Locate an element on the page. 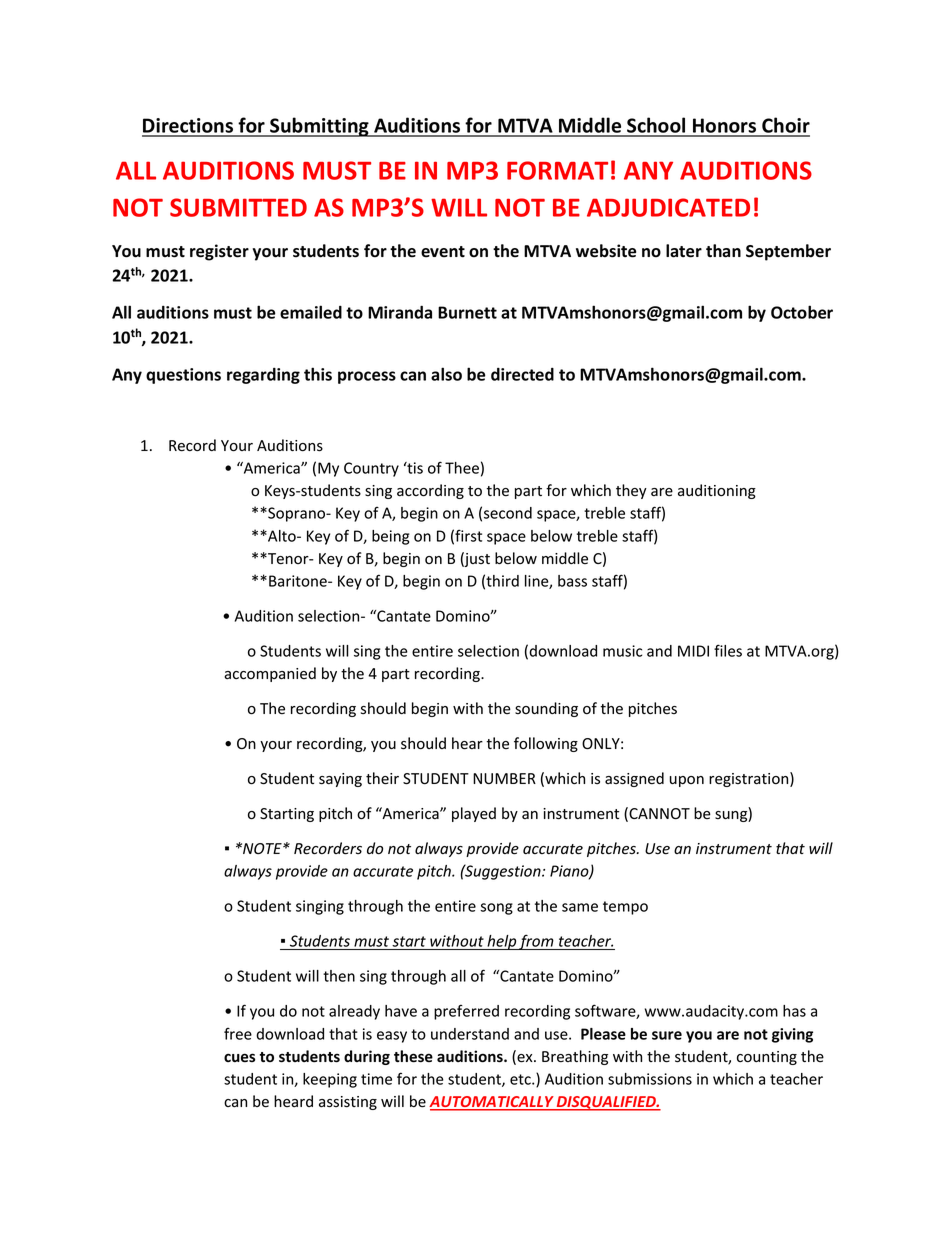  SUBMITTED is located at coordinates (238, 207).
